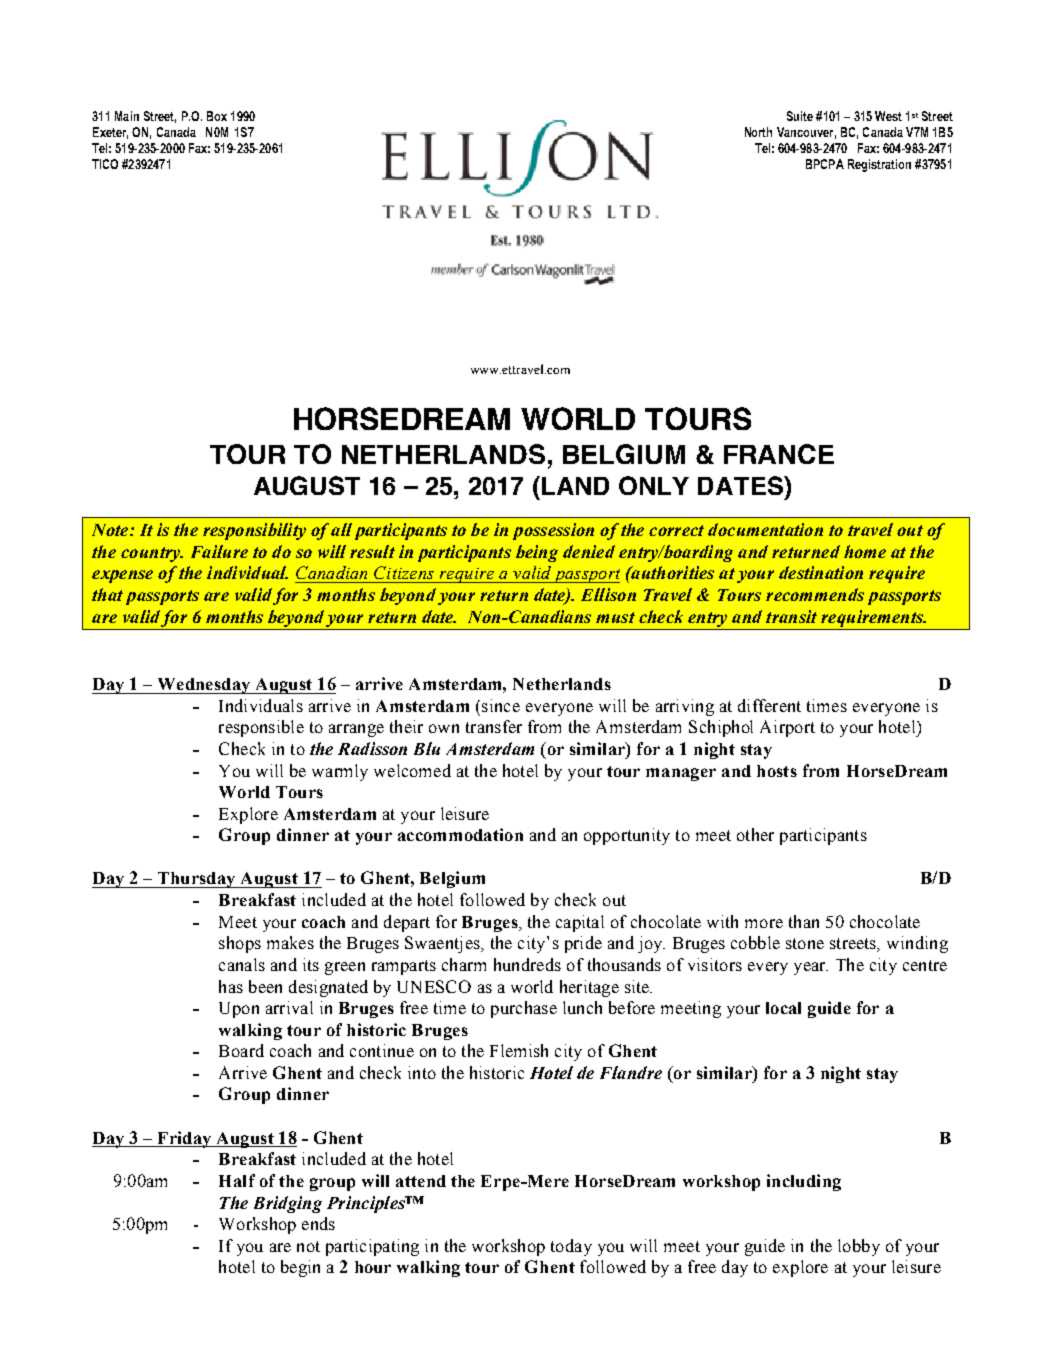 This screenshot has width=1045, height=1353. Describe the element at coordinates (217, 116) in the screenshot. I see `Box` at that location.
